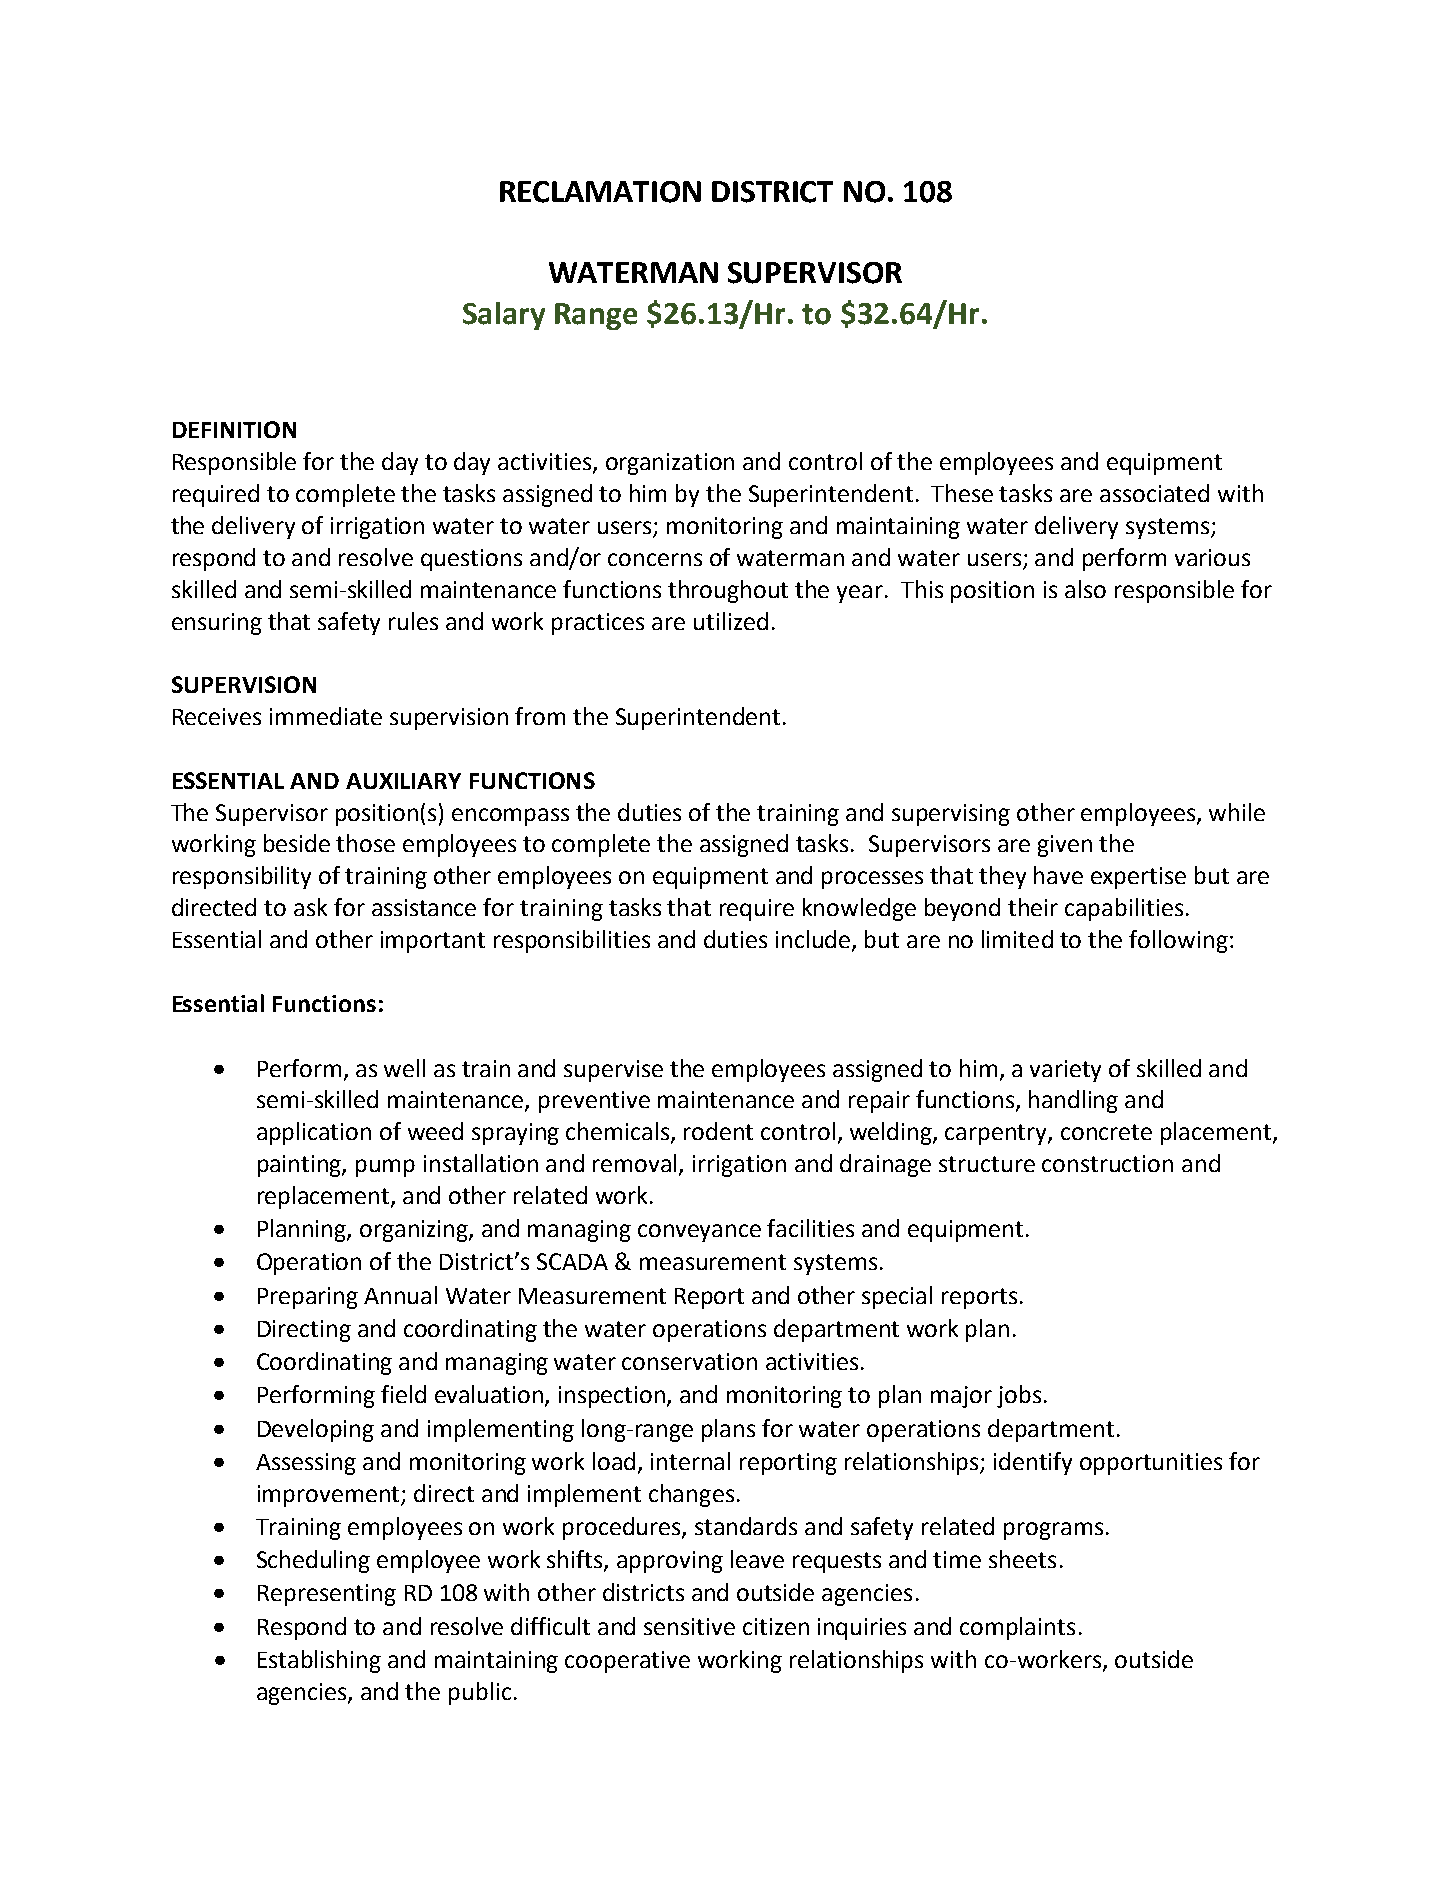  Describe the element at coordinates (385, 1168) in the document. I see `pump` at that location.
